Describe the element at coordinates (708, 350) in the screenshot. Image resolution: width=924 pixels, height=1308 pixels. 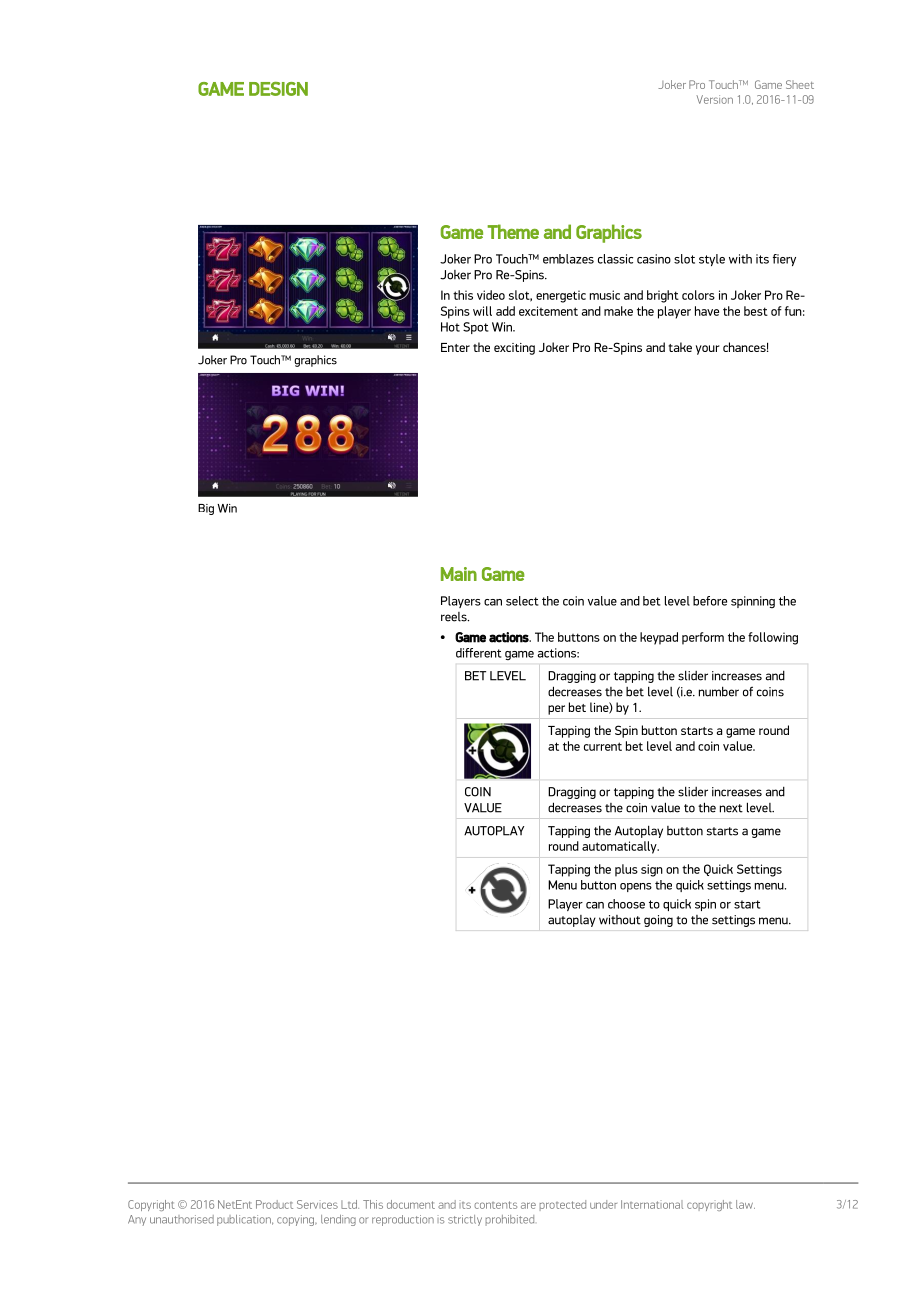
I see `your` at that location.
